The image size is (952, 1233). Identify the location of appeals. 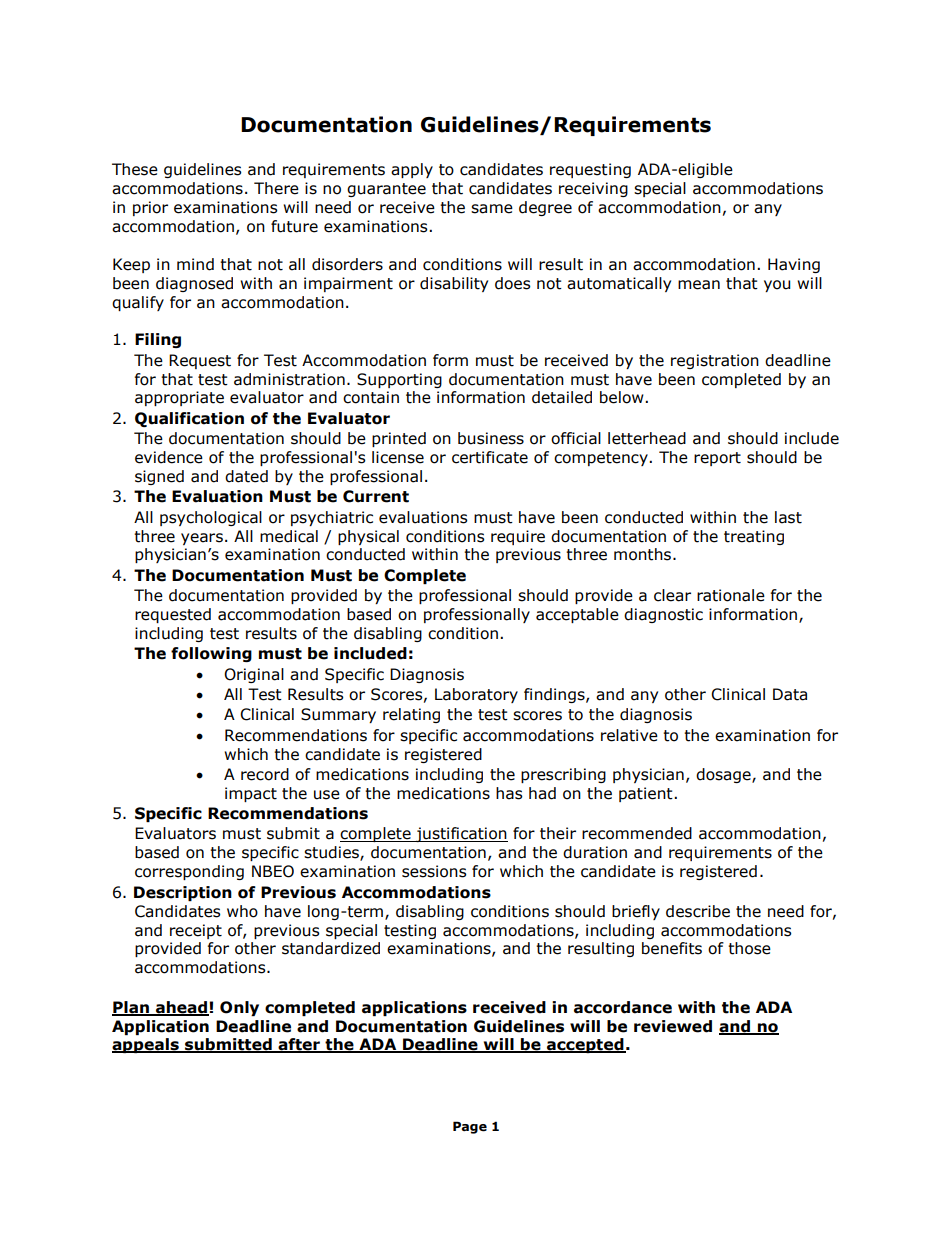
(146, 1045).
